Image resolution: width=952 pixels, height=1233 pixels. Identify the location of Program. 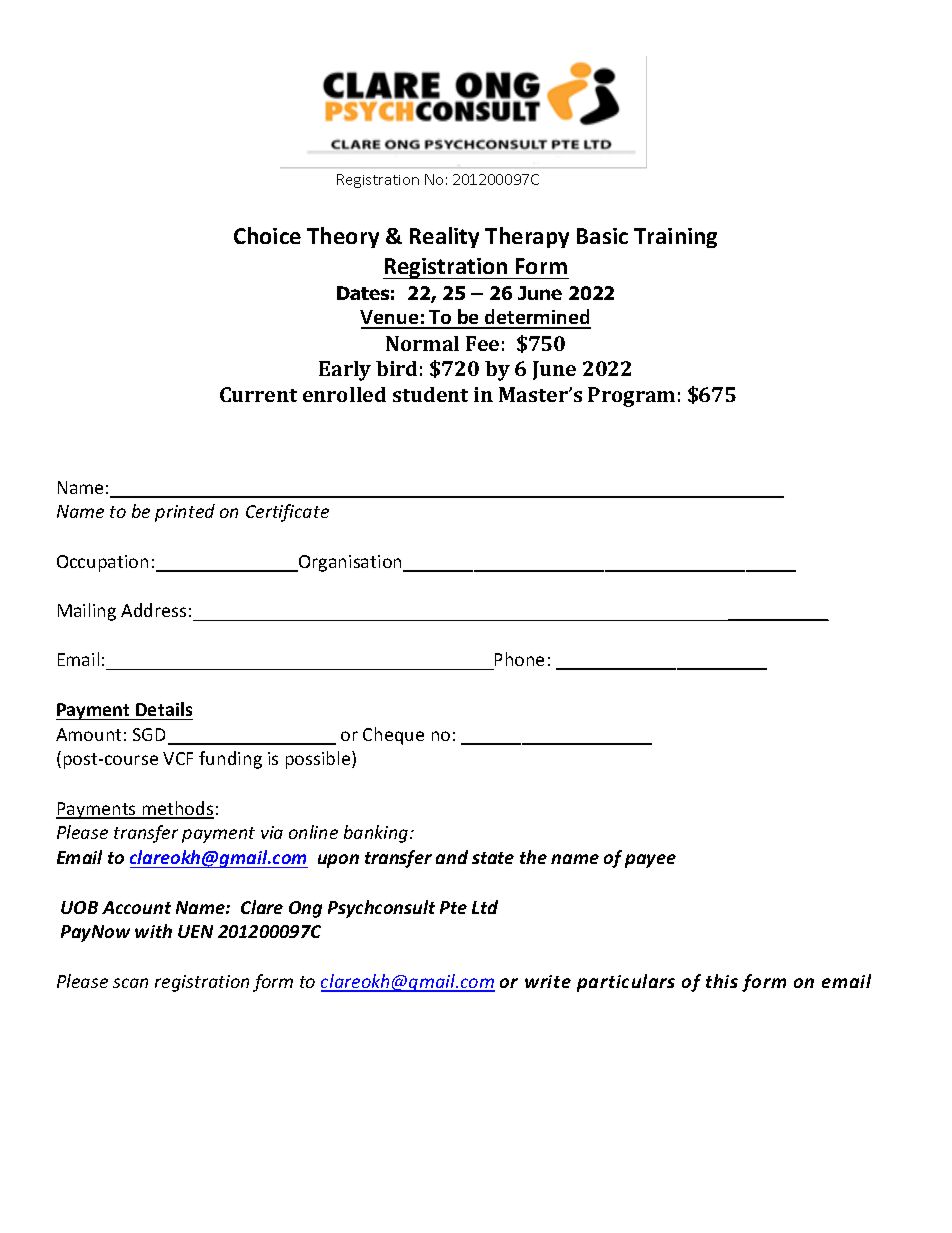
(631, 397).
